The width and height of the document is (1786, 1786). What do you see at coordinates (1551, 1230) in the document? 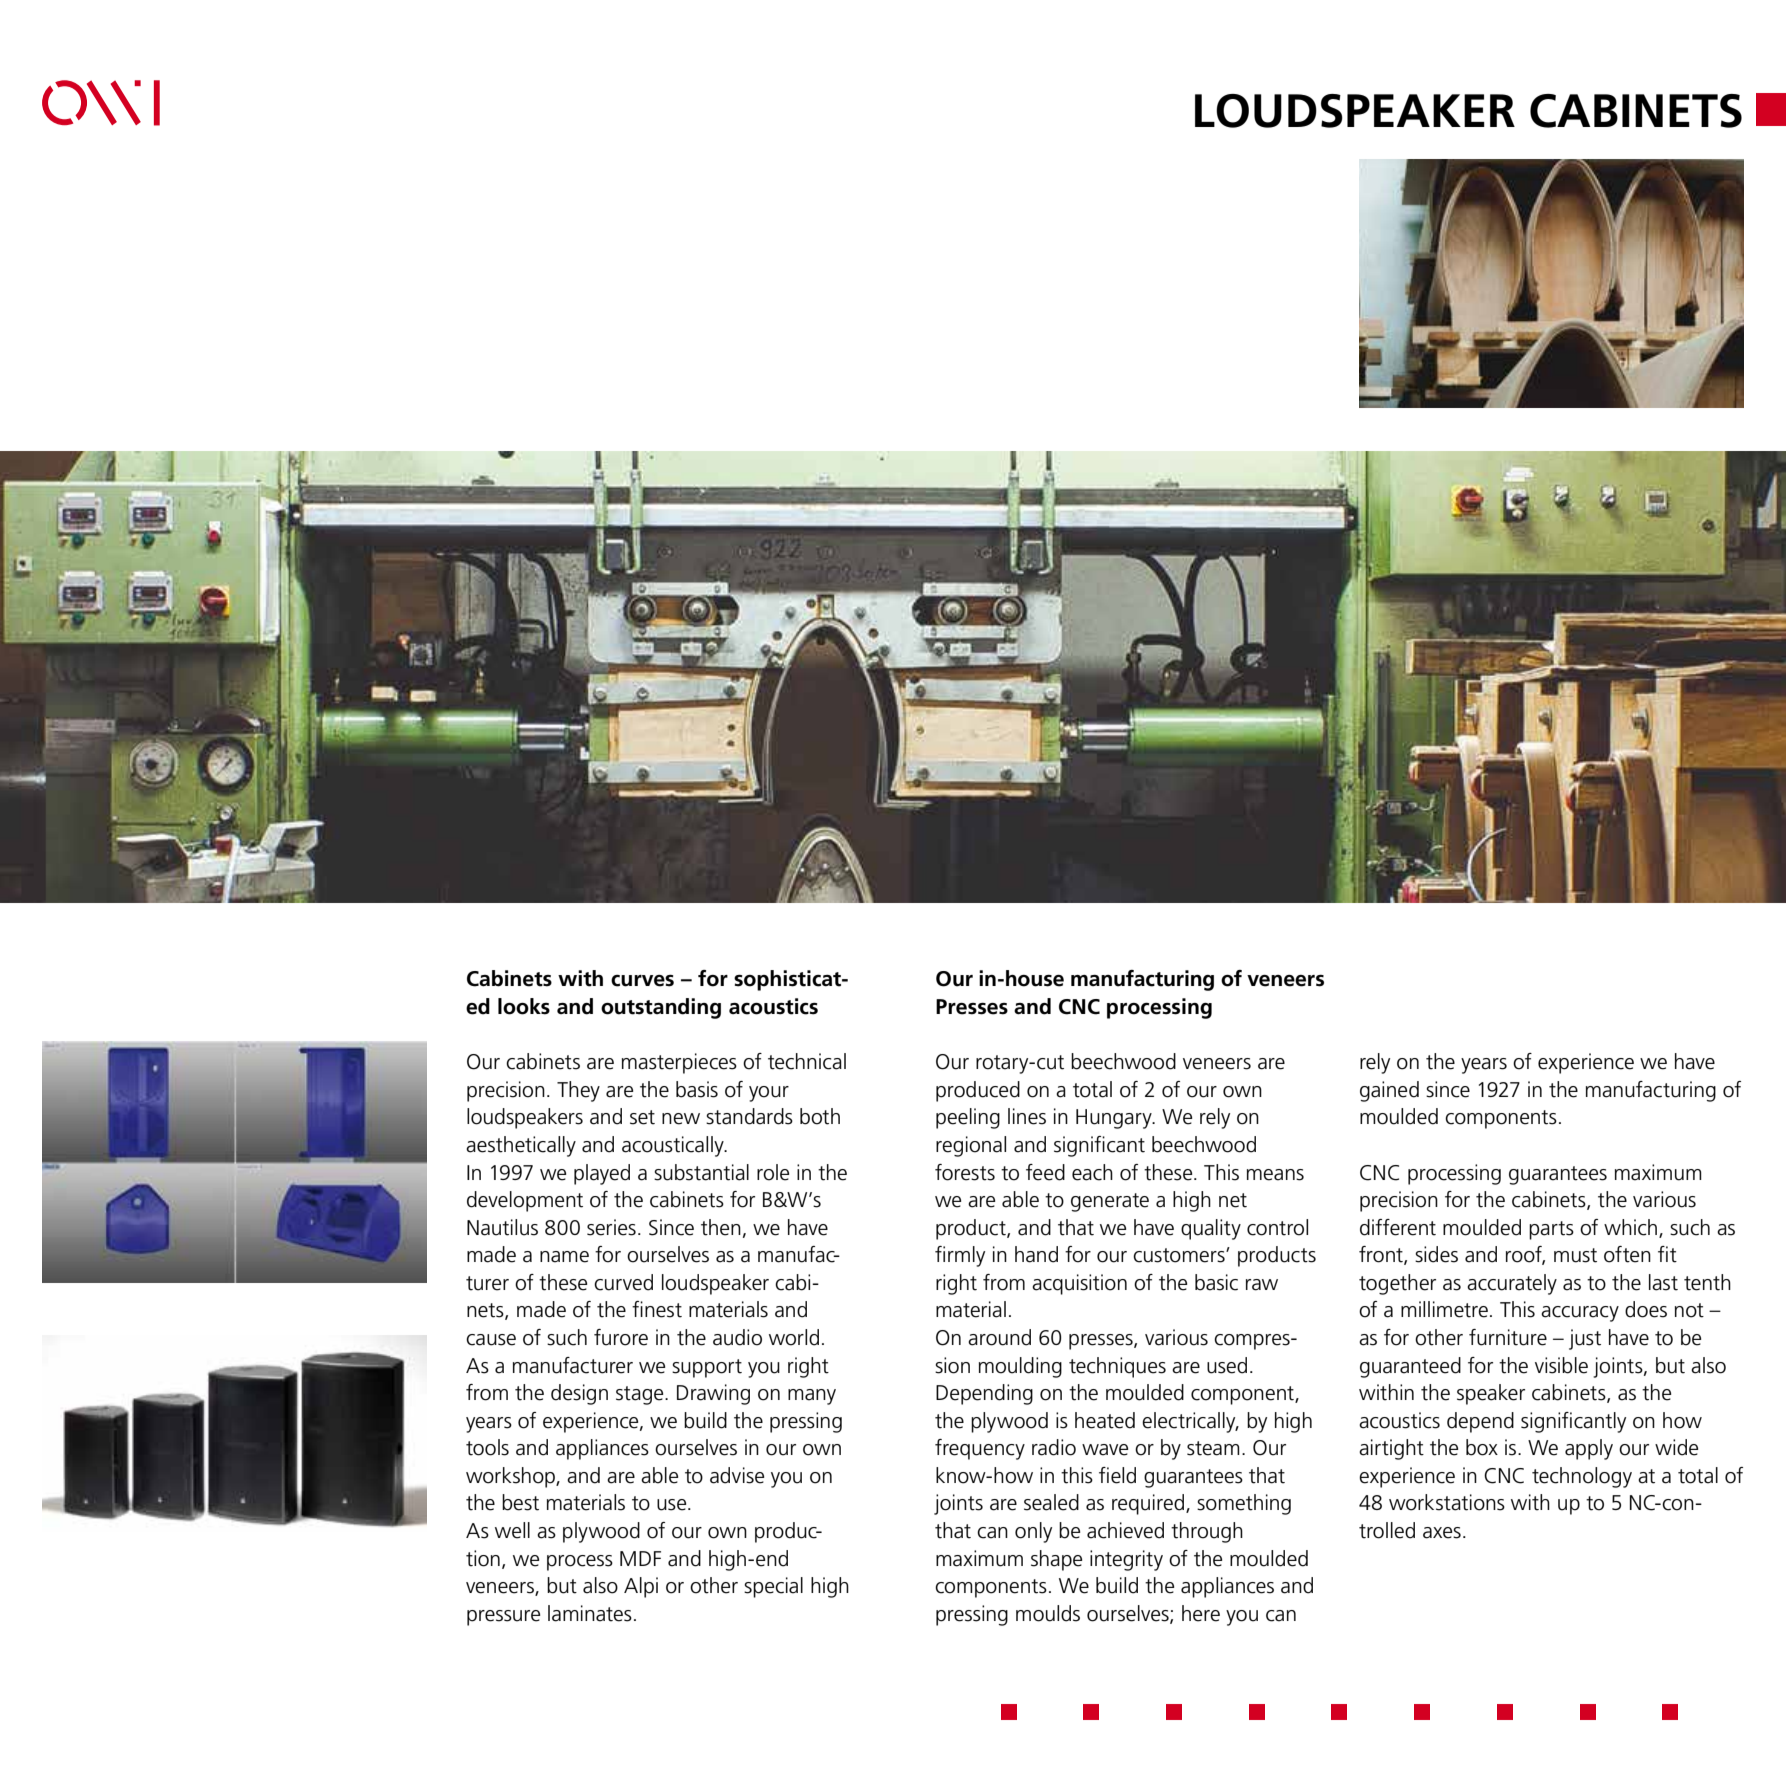
I see `parts` at bounding box center [1551, 1230].
